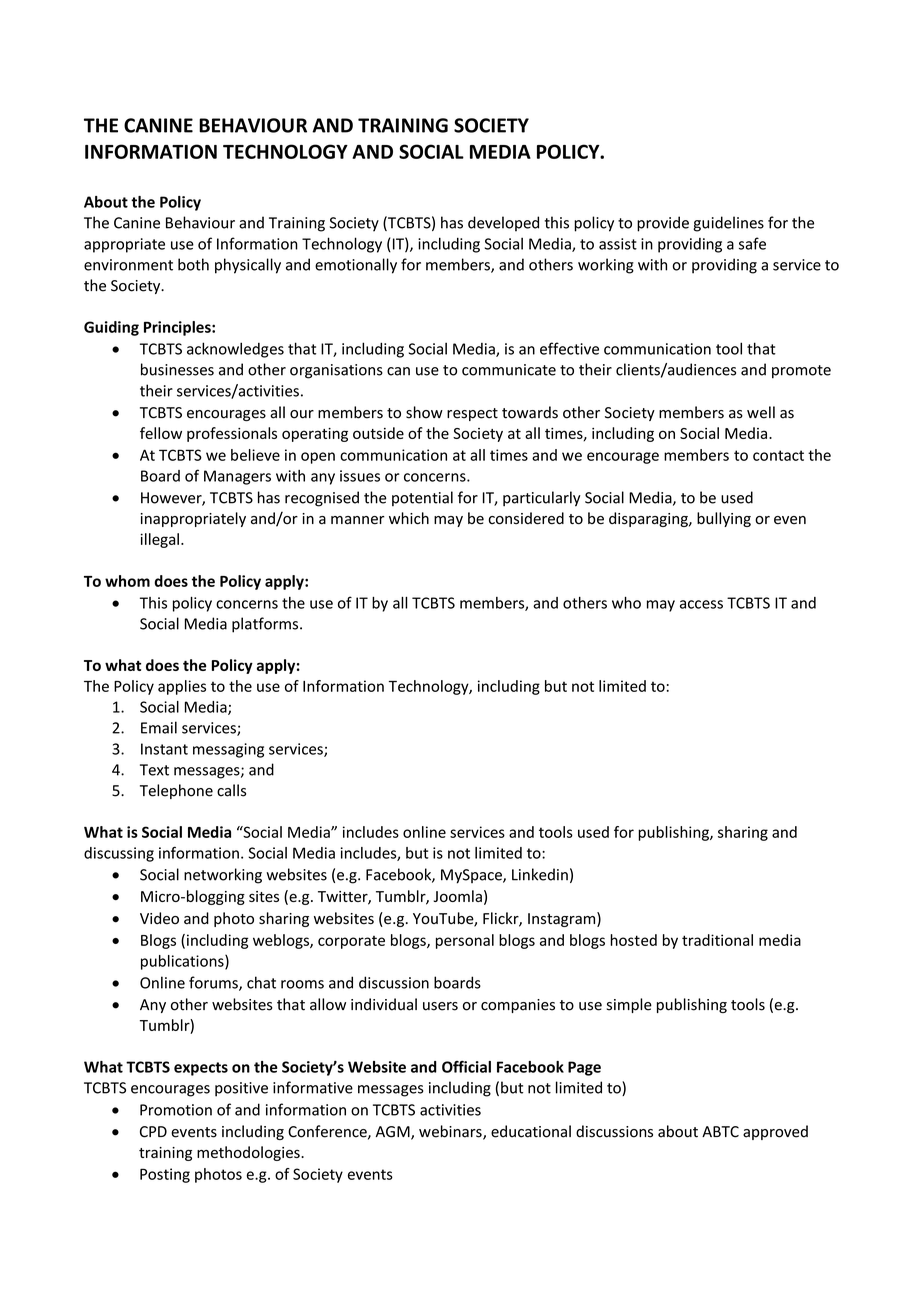 The image size is (924, 1307). Describe the element at coordinates (159, 918) in the document. I see `Video` at that location.
